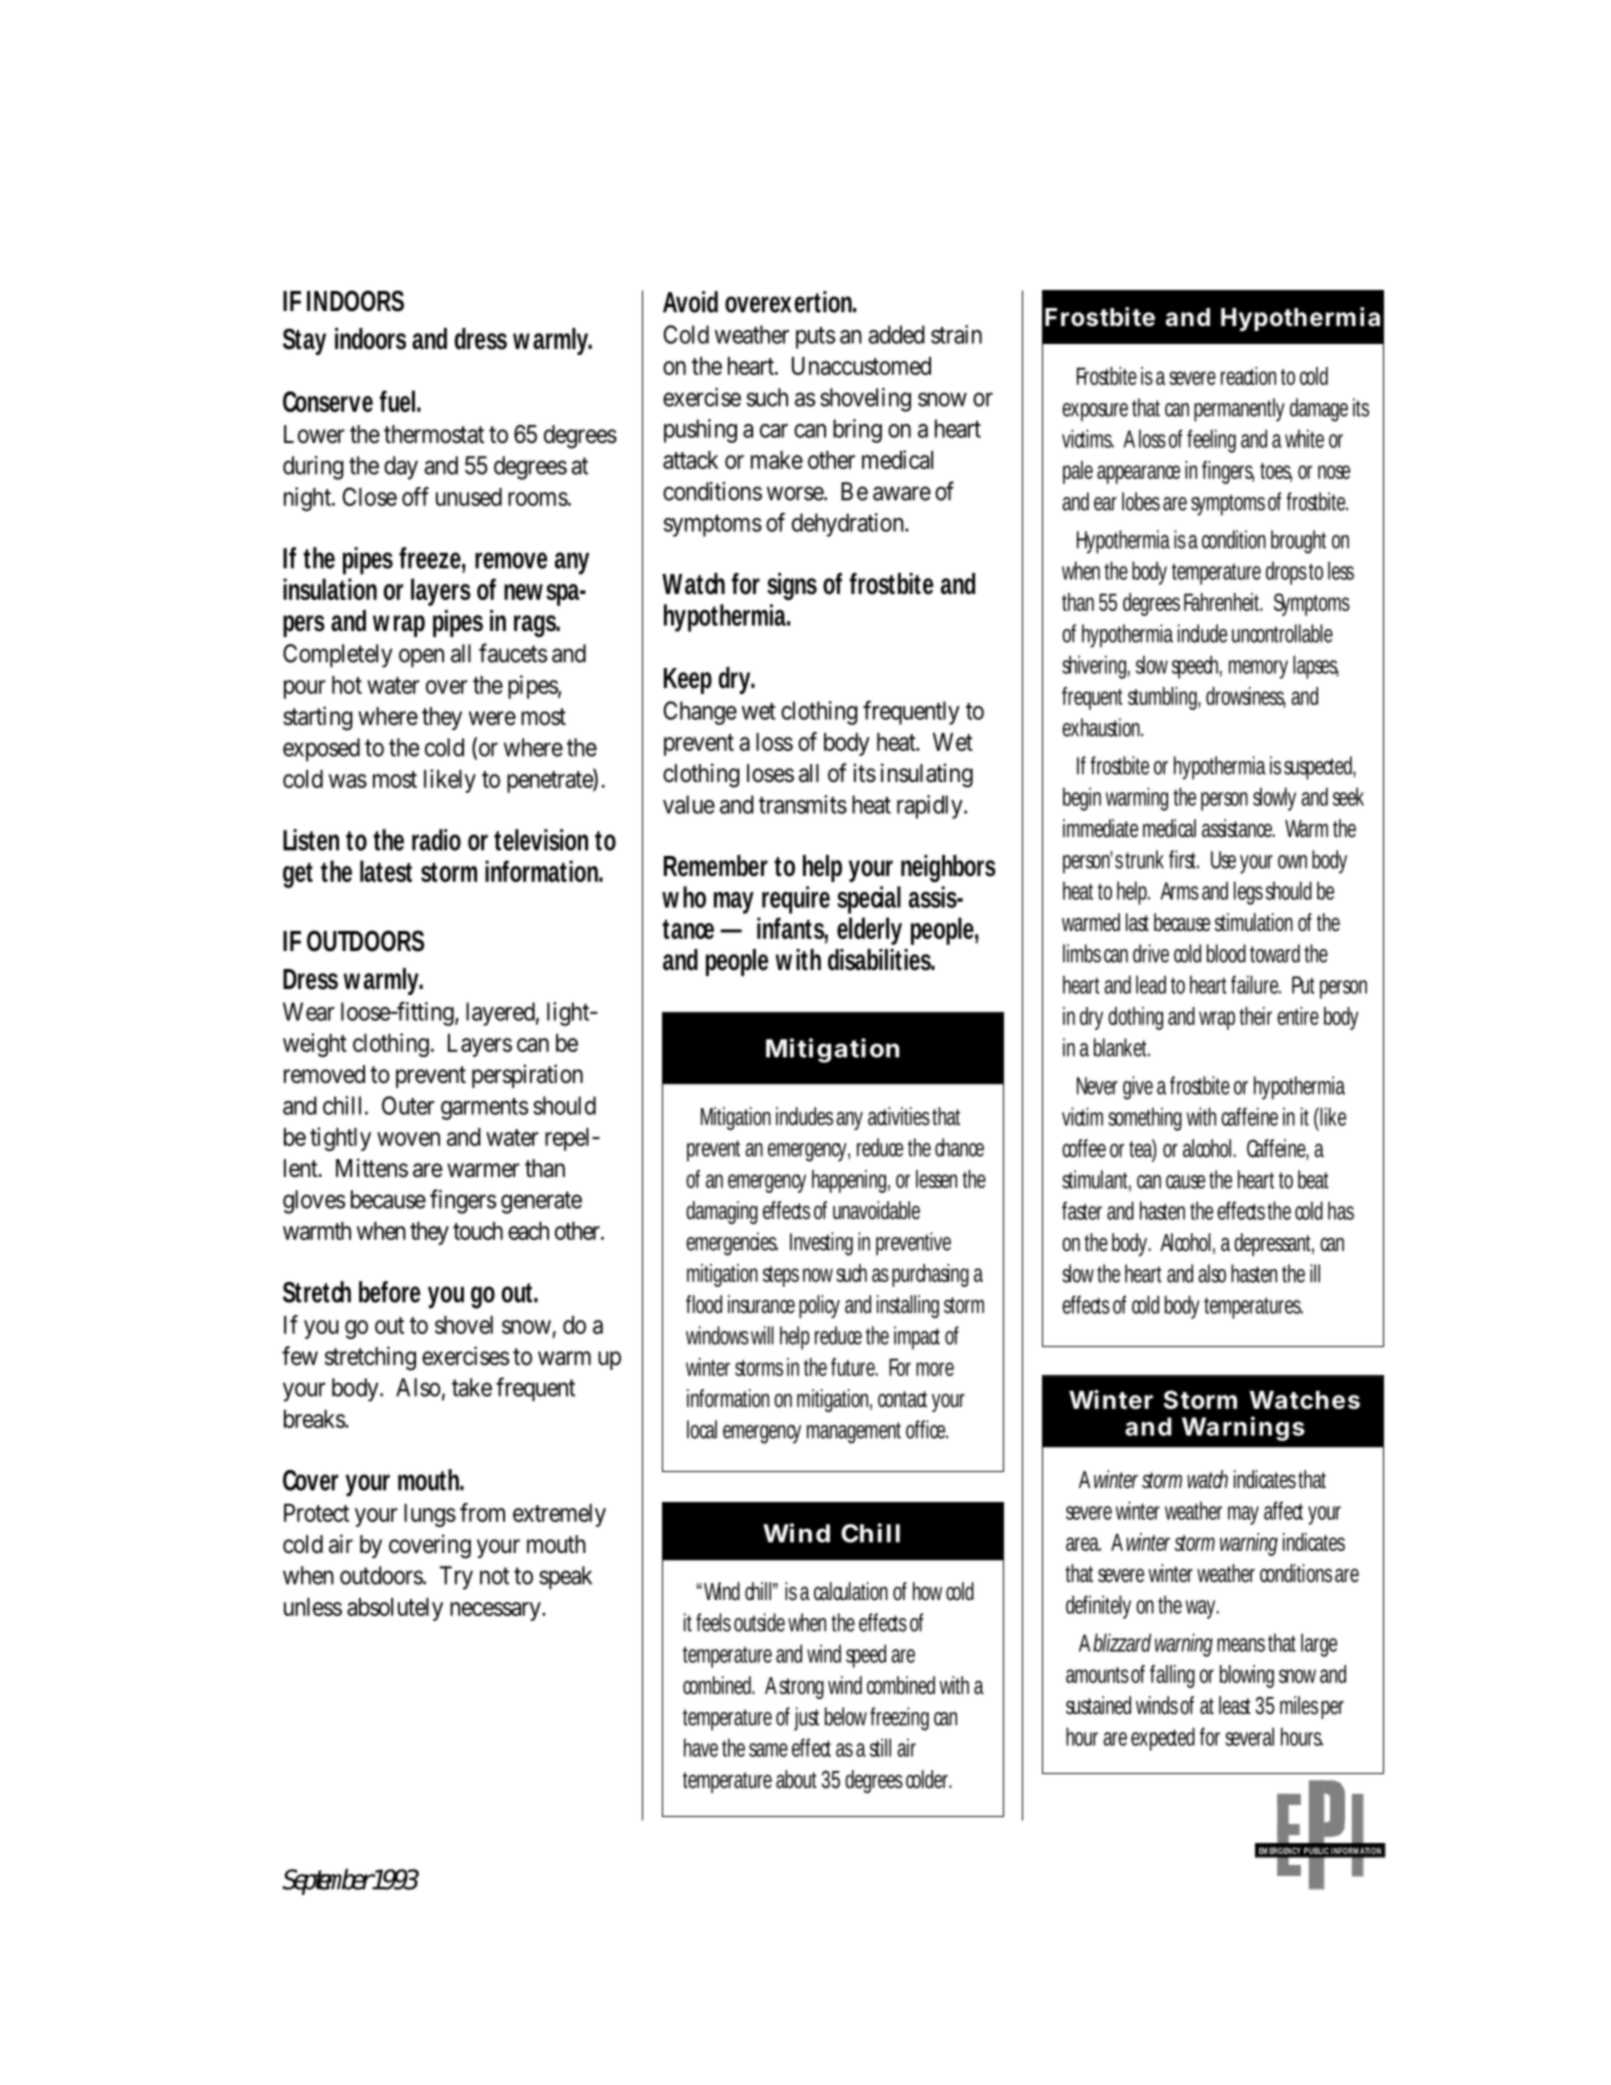 This screenshot has width=1611, height=2085. What do you see at coordinates (1251, 376) in the screenshot?
I see `reaction` at bounding box center [1251, 376].
